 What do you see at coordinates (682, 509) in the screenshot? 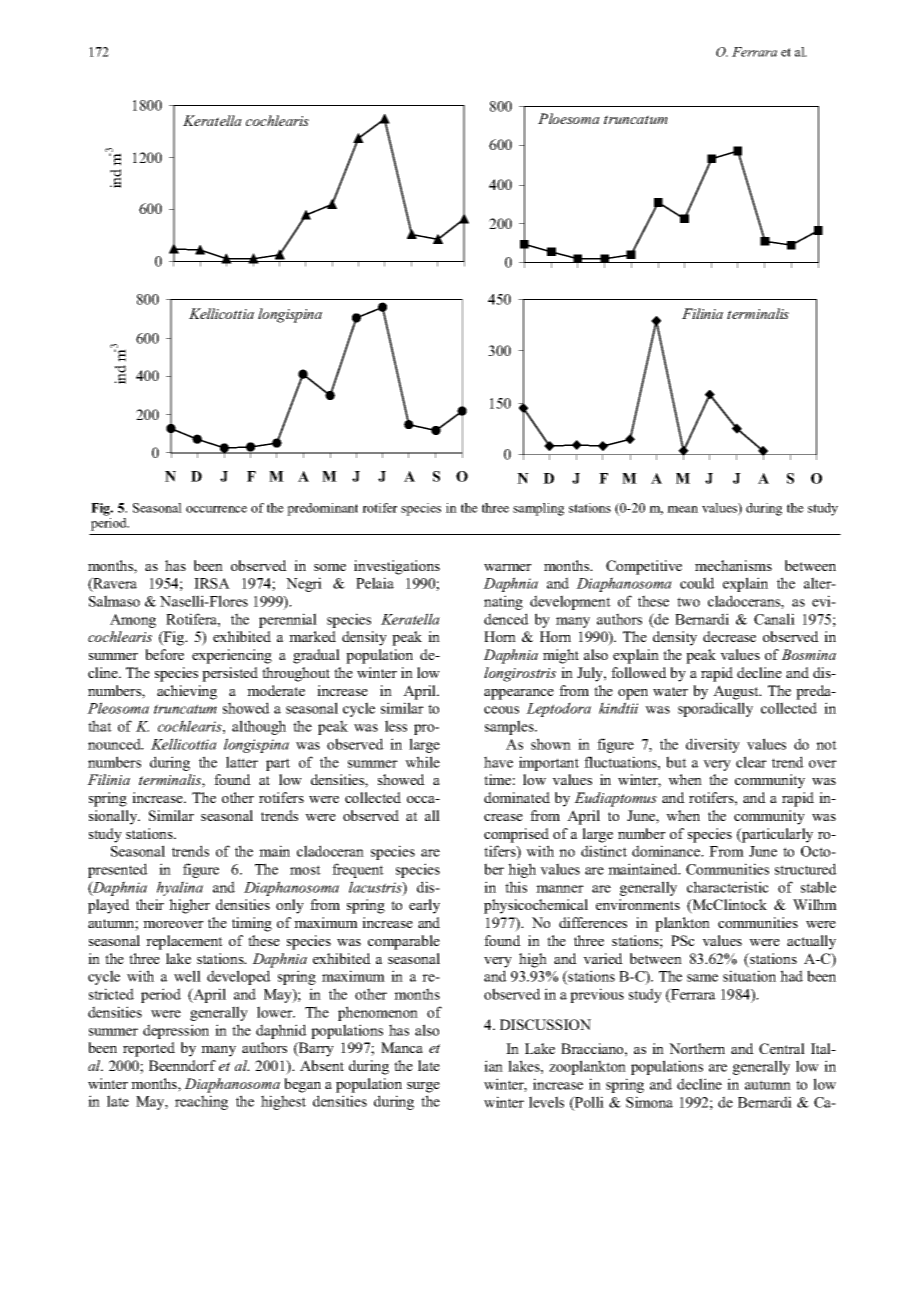
I see `mean` at bounding box center [682, 509].
